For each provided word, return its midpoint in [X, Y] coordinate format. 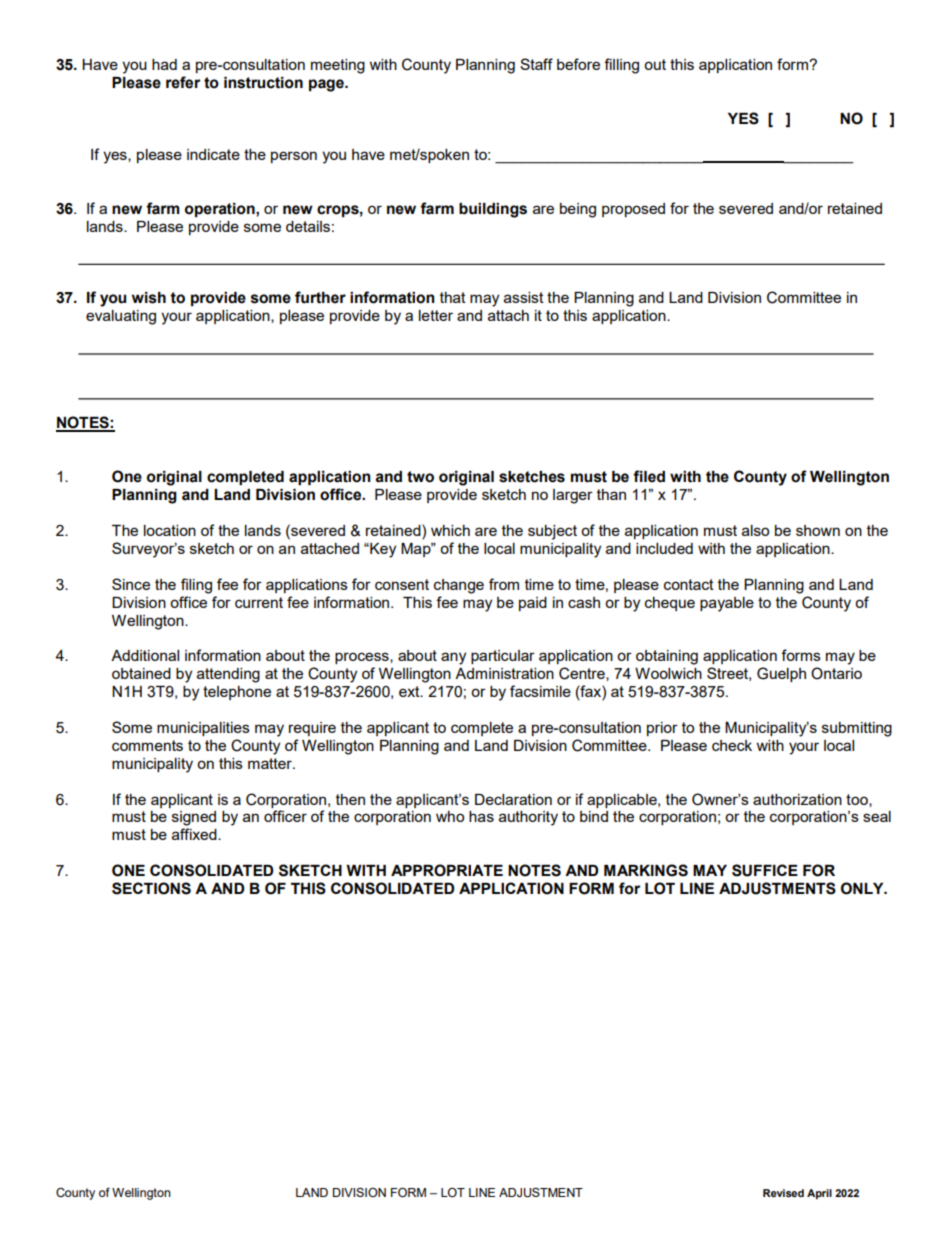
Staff [536, 64]
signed [194, 818]
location [170, 530]
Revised [783, 1193]
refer [183, 82]
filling [621, 66]
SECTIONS [151, 888]
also [755, 530]
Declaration [513, 799]
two [420, 477]
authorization [797, 799]
